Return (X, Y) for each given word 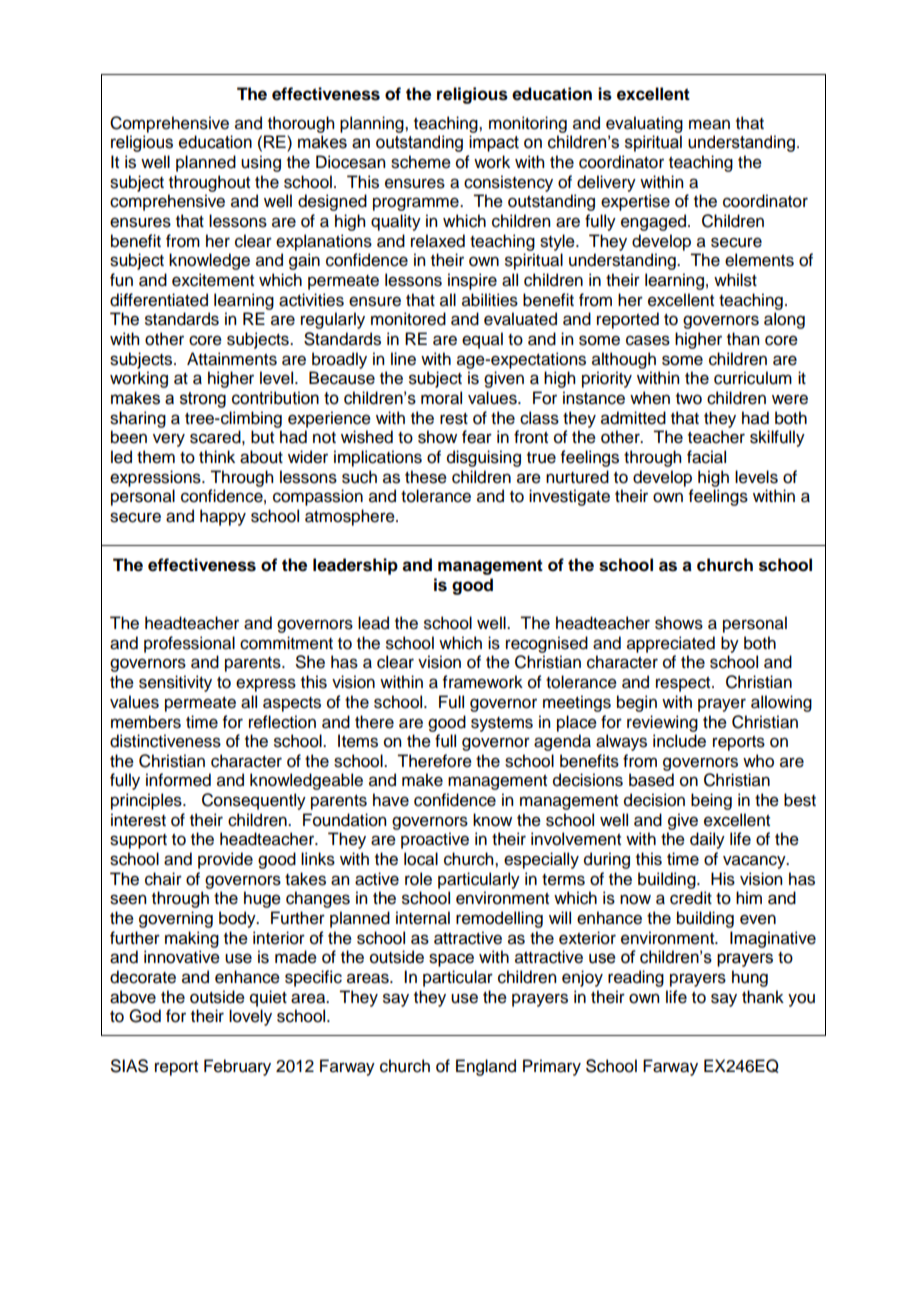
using (261, 163)
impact (494, 143)
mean (709, 124)
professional (189, 644)
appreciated (671, 644)
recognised (547, 644)
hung (750, 978)
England (486, 1067)
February (237, 1067)
